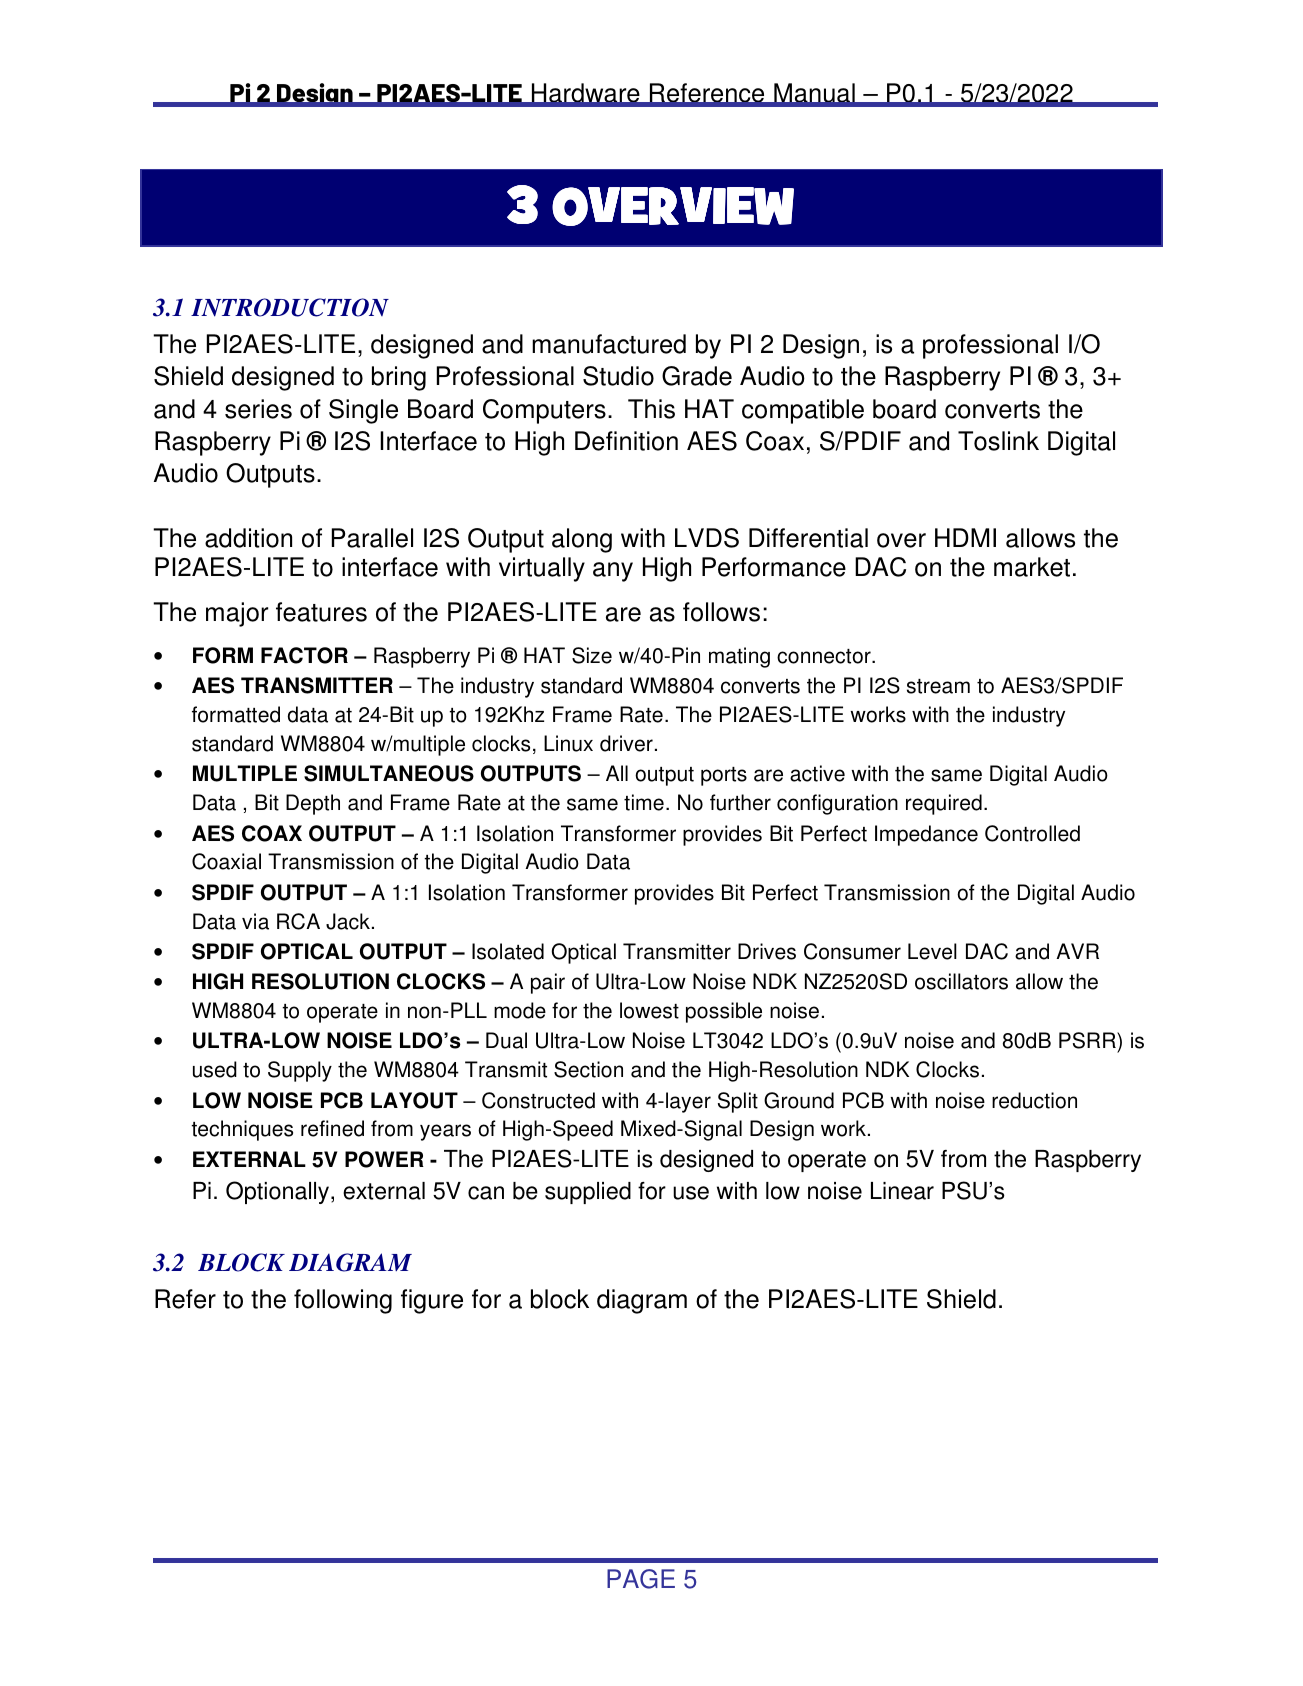  I want to click on compatible, so click(803, 411).
